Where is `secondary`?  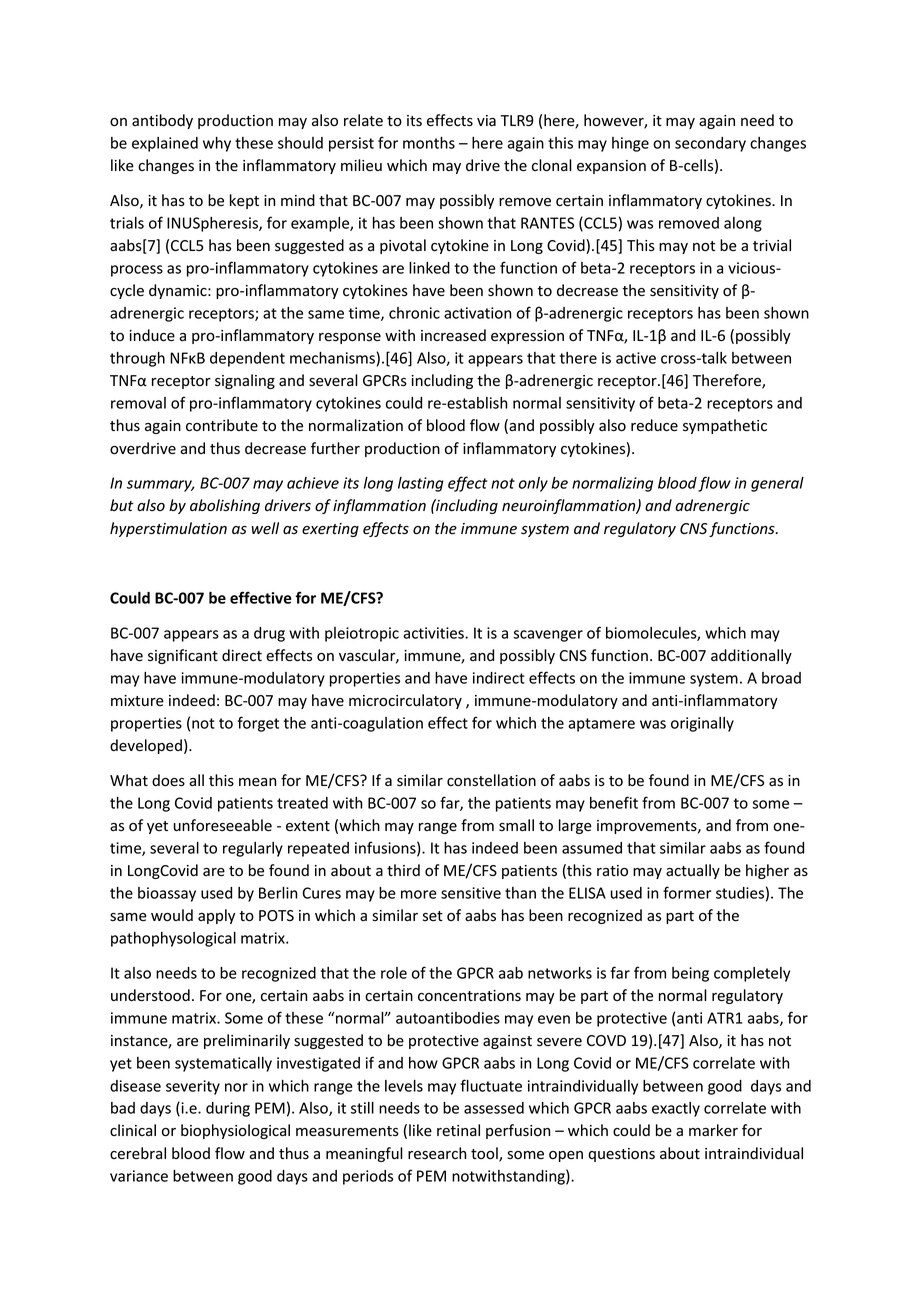 secondary is located at coordinates (710, 144).
